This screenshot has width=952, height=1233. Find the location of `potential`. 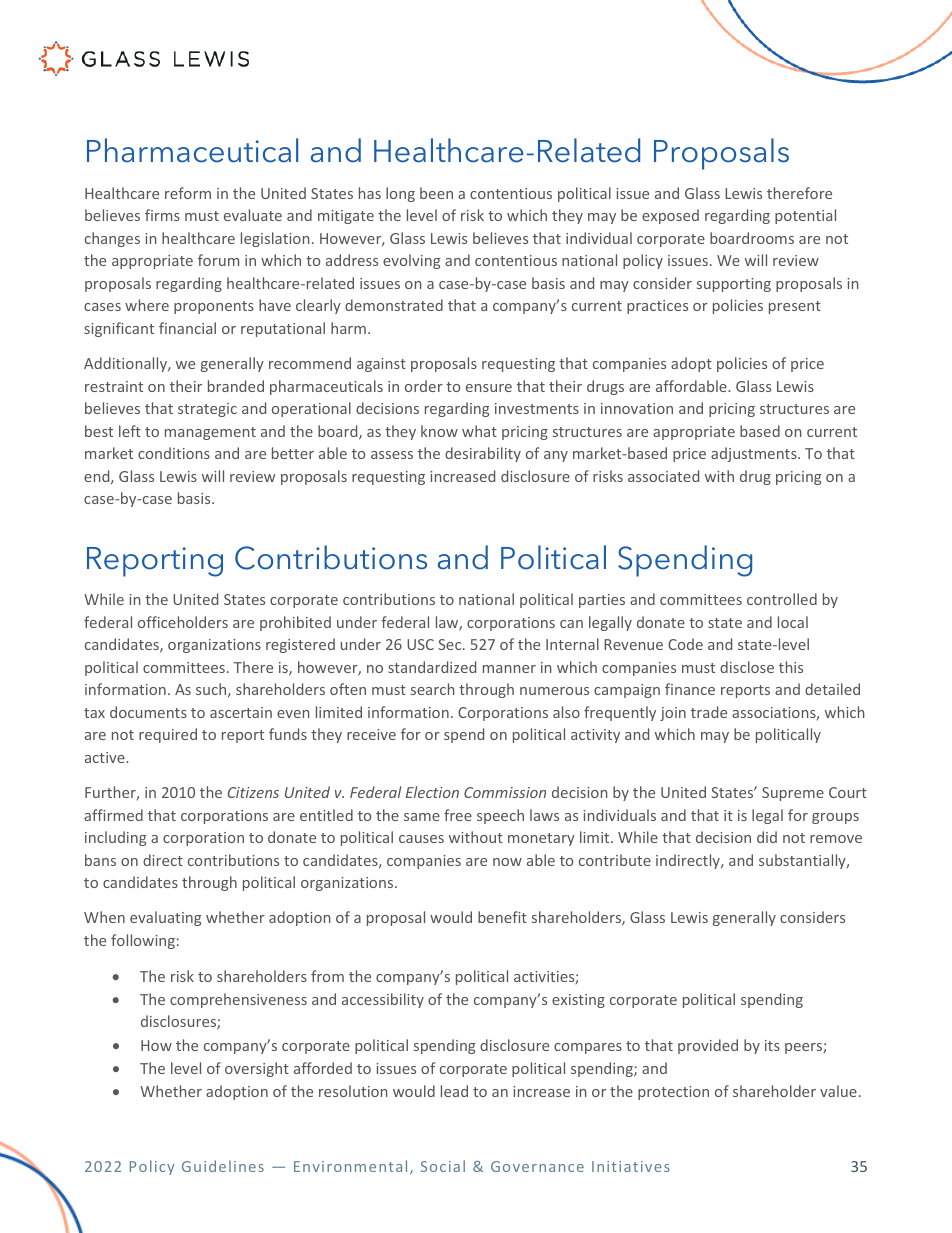

potential is located at coordinates (805, 216).
